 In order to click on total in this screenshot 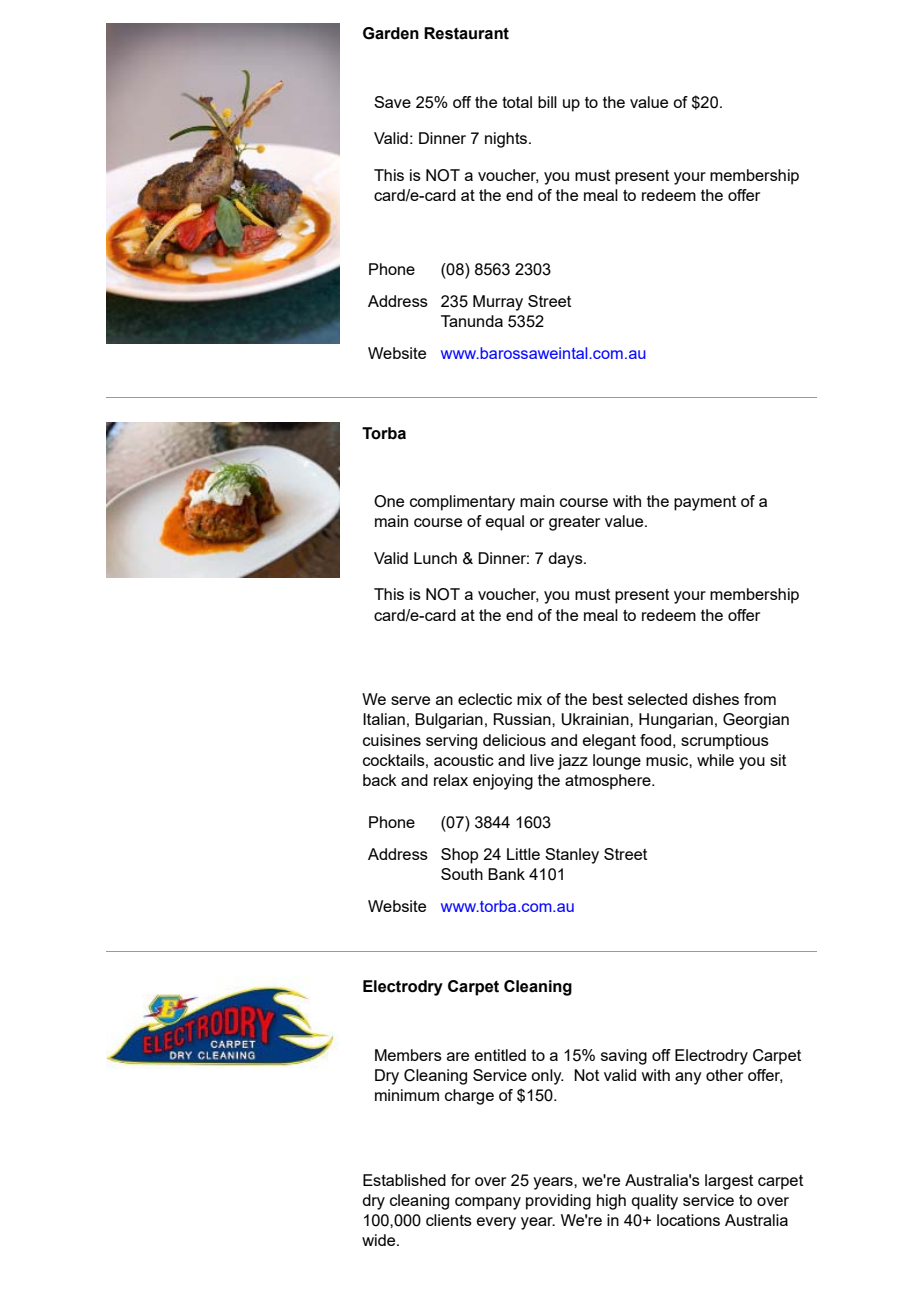, I will do `click(517, 102)`.
